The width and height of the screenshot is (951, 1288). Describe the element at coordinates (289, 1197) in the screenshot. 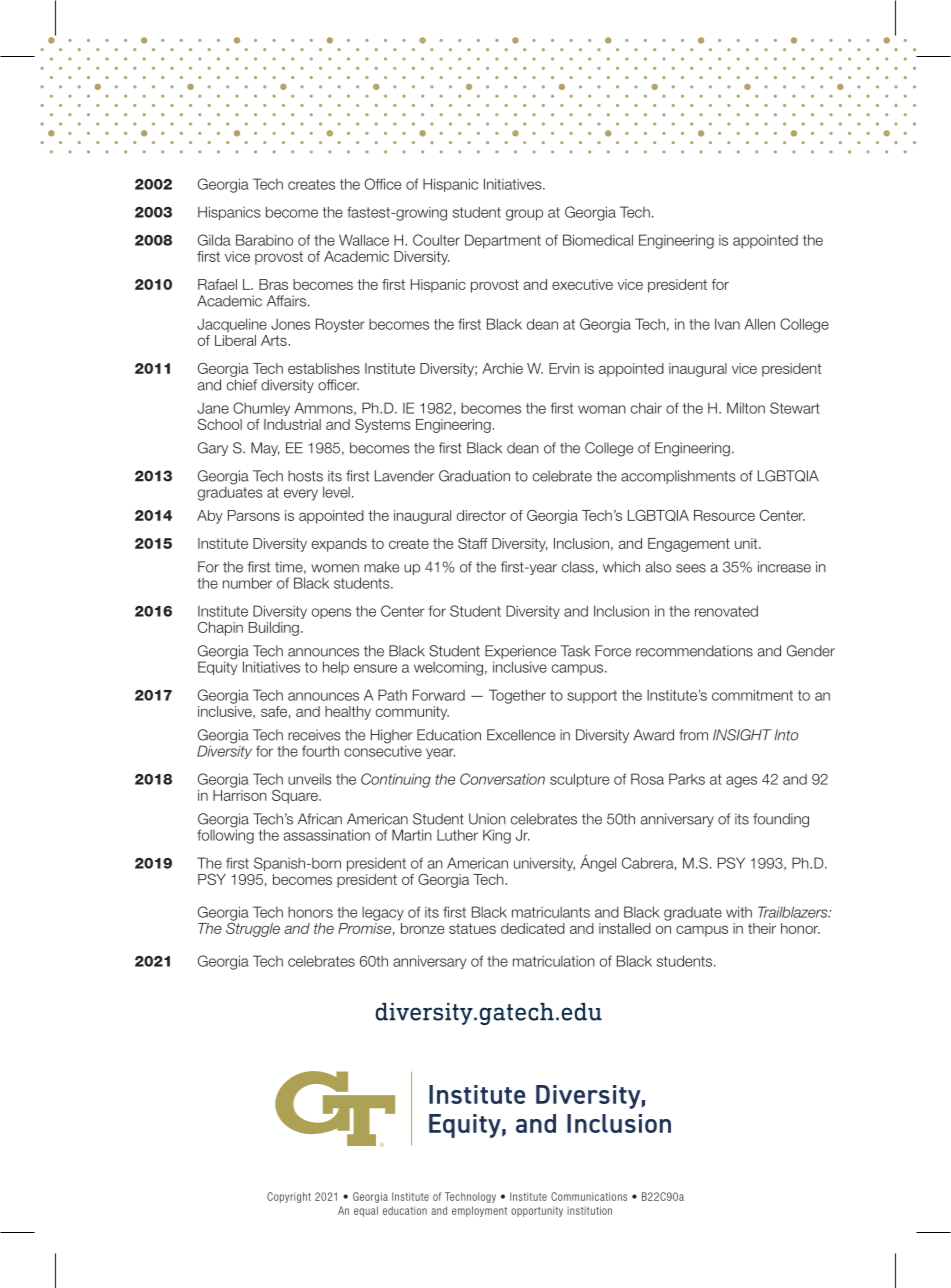

I see `Copyright` at that location.
